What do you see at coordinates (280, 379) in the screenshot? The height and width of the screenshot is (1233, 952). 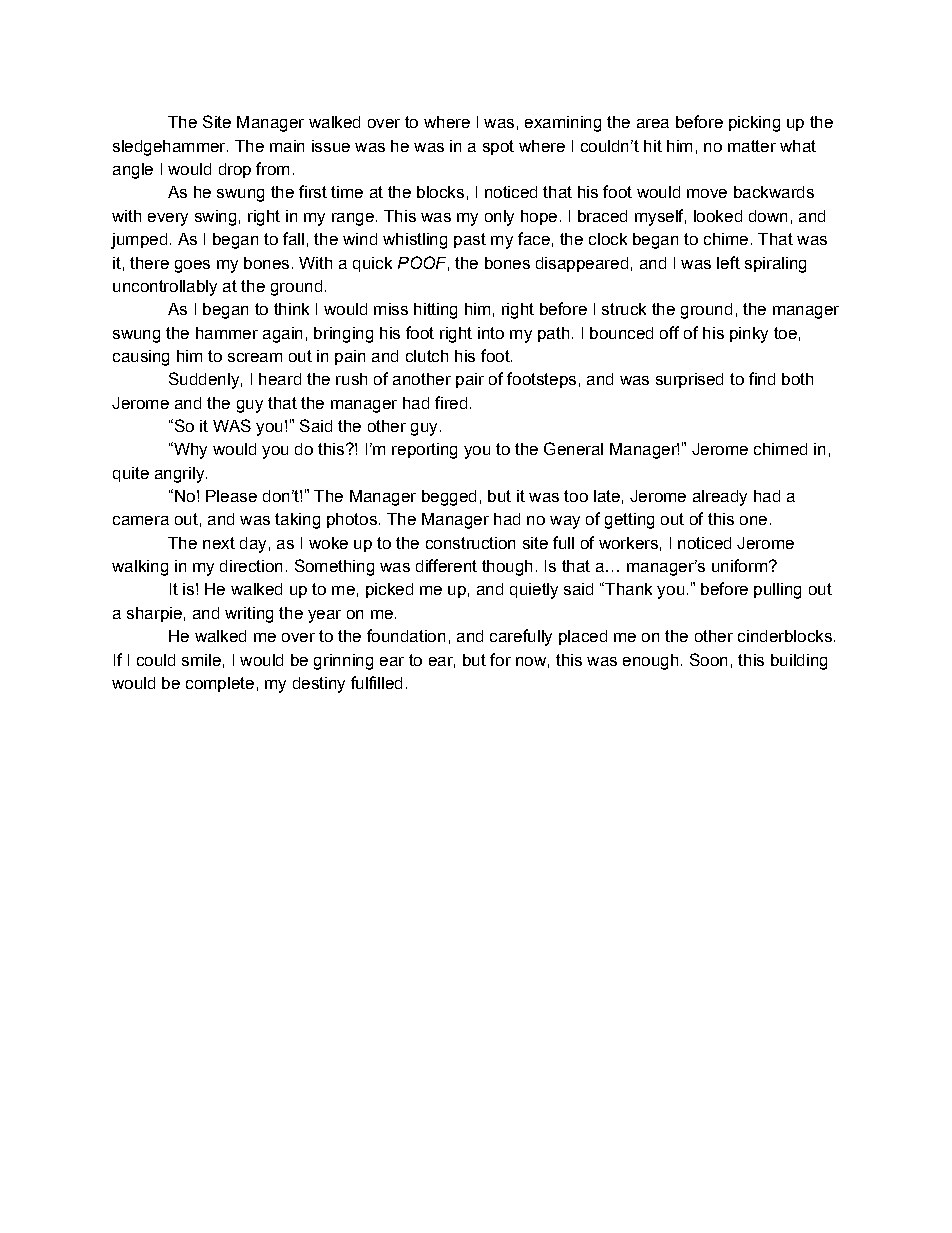 I see `heard` at bounding box center [280, 379].
